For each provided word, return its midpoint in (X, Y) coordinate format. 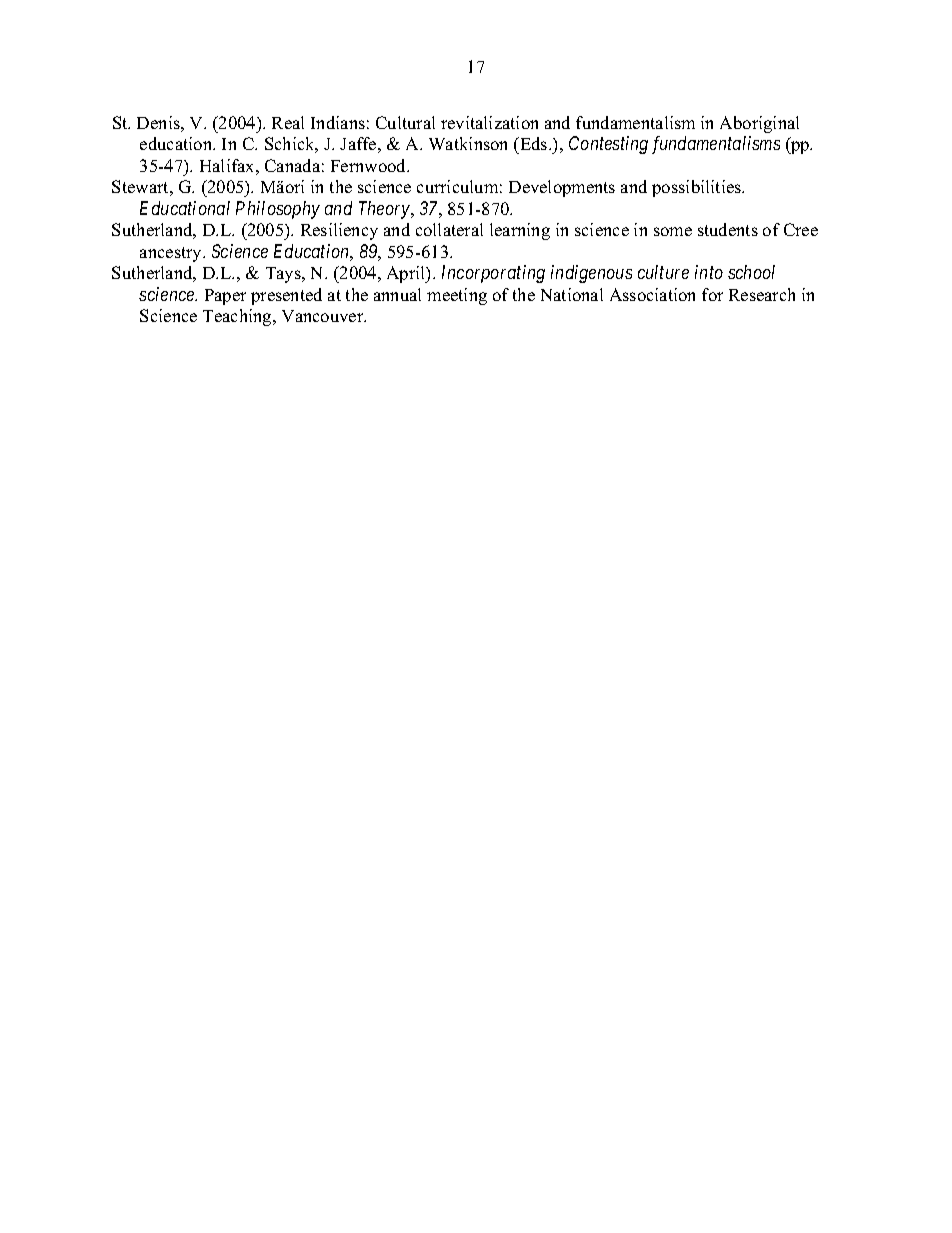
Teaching (238, 317)
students (728, 229)
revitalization (489, 122)
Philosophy (278, 210)
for (712, 294)
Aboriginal (759, 124)
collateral (449, 229)
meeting (457, 296)
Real (288, 122)
